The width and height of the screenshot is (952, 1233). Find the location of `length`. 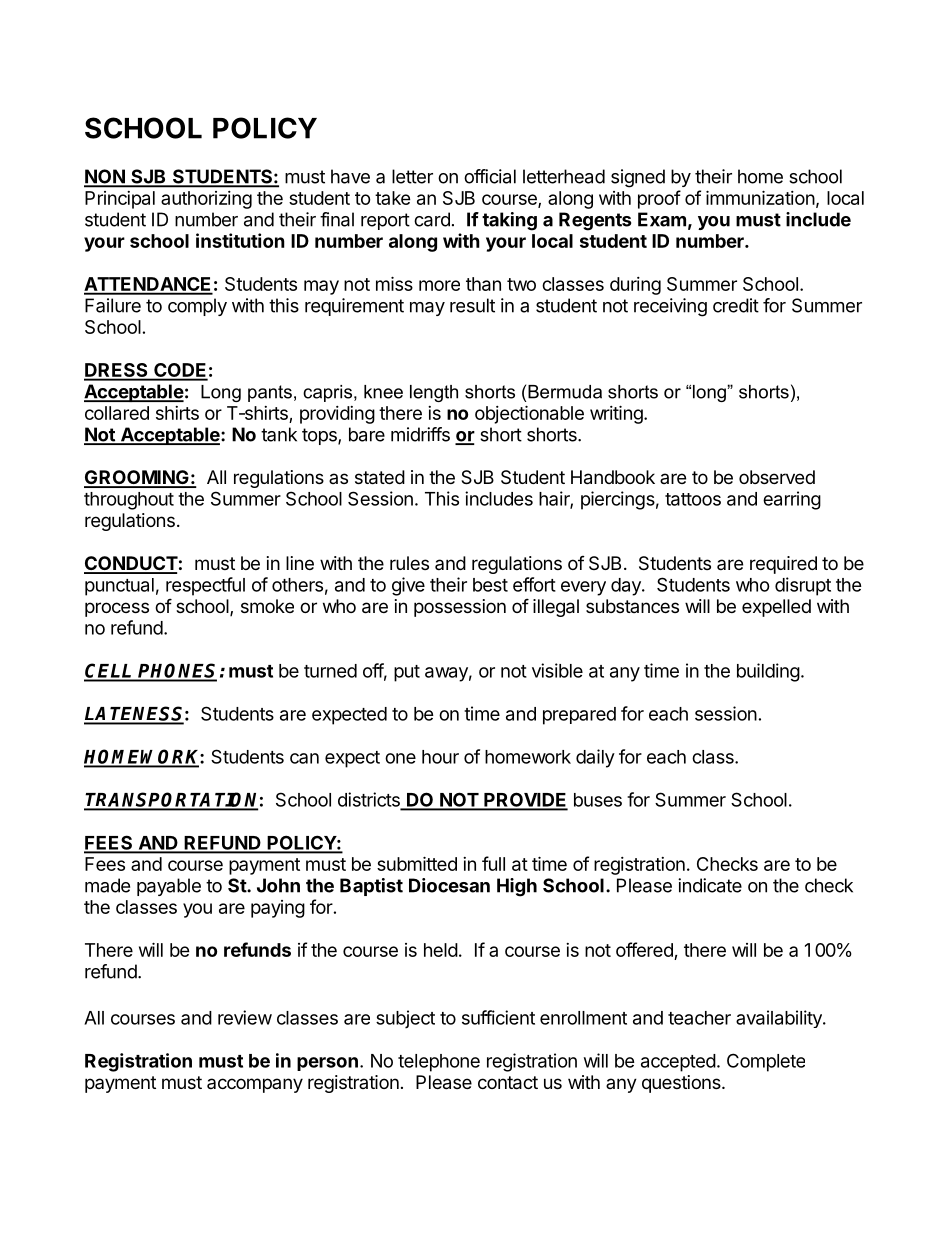

length is located at coordinates (434, 393).
